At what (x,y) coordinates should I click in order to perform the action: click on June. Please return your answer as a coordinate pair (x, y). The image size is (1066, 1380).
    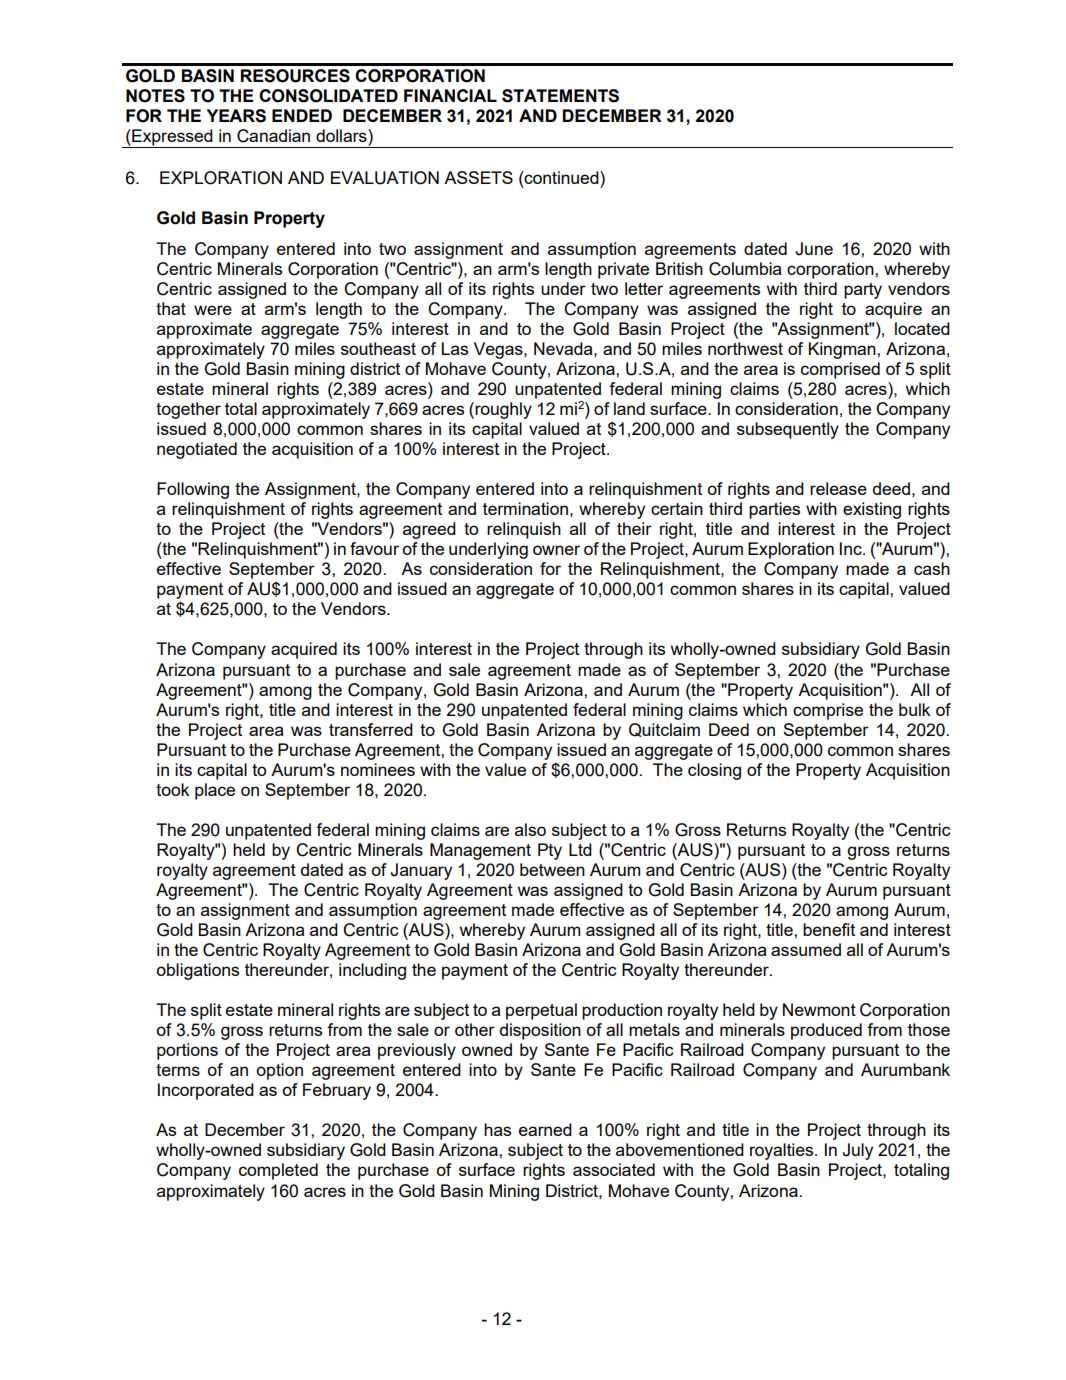
    Looking at the image, I should click on (814, 249).
